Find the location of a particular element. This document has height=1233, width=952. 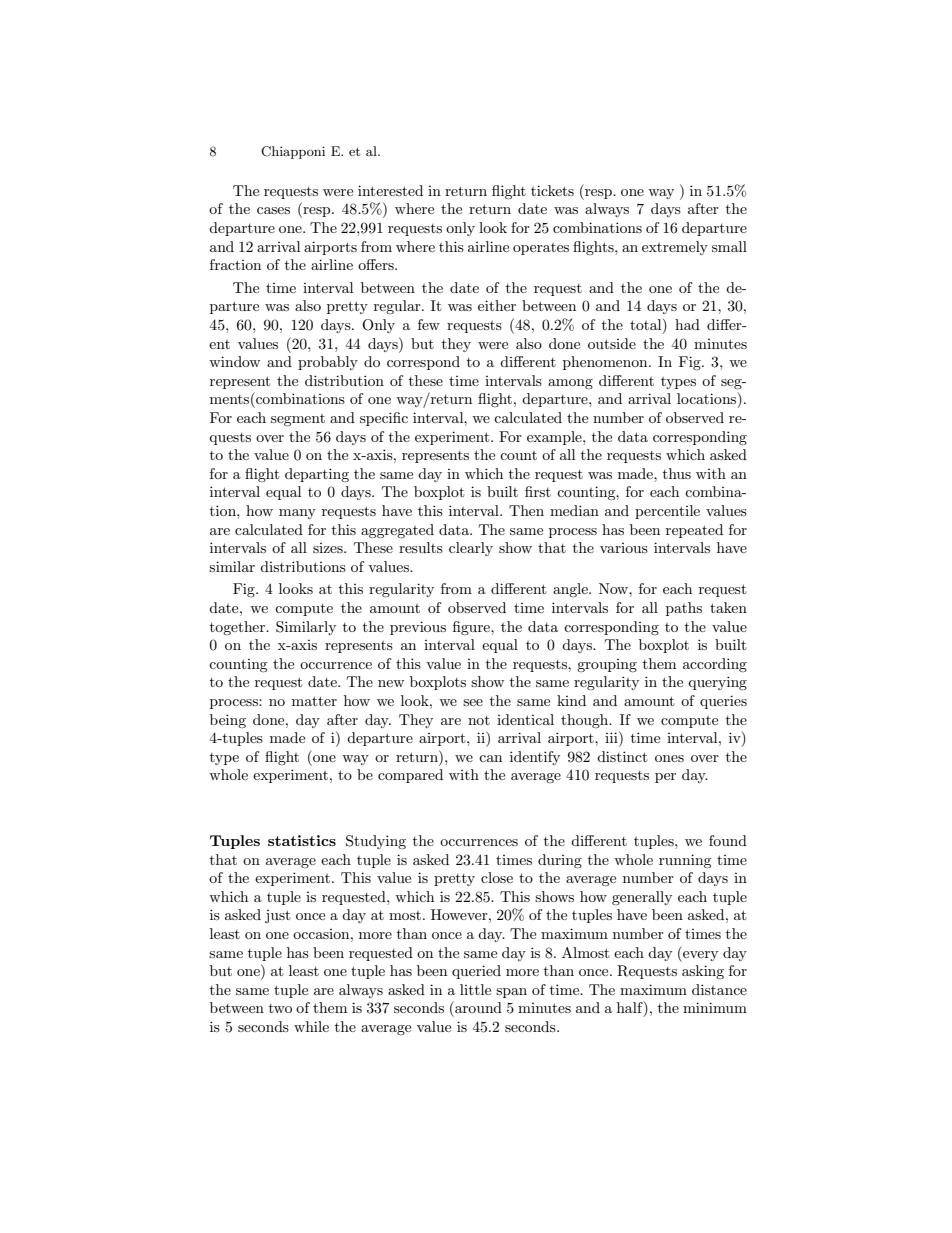

two is located at coordinates (280, 1008).
